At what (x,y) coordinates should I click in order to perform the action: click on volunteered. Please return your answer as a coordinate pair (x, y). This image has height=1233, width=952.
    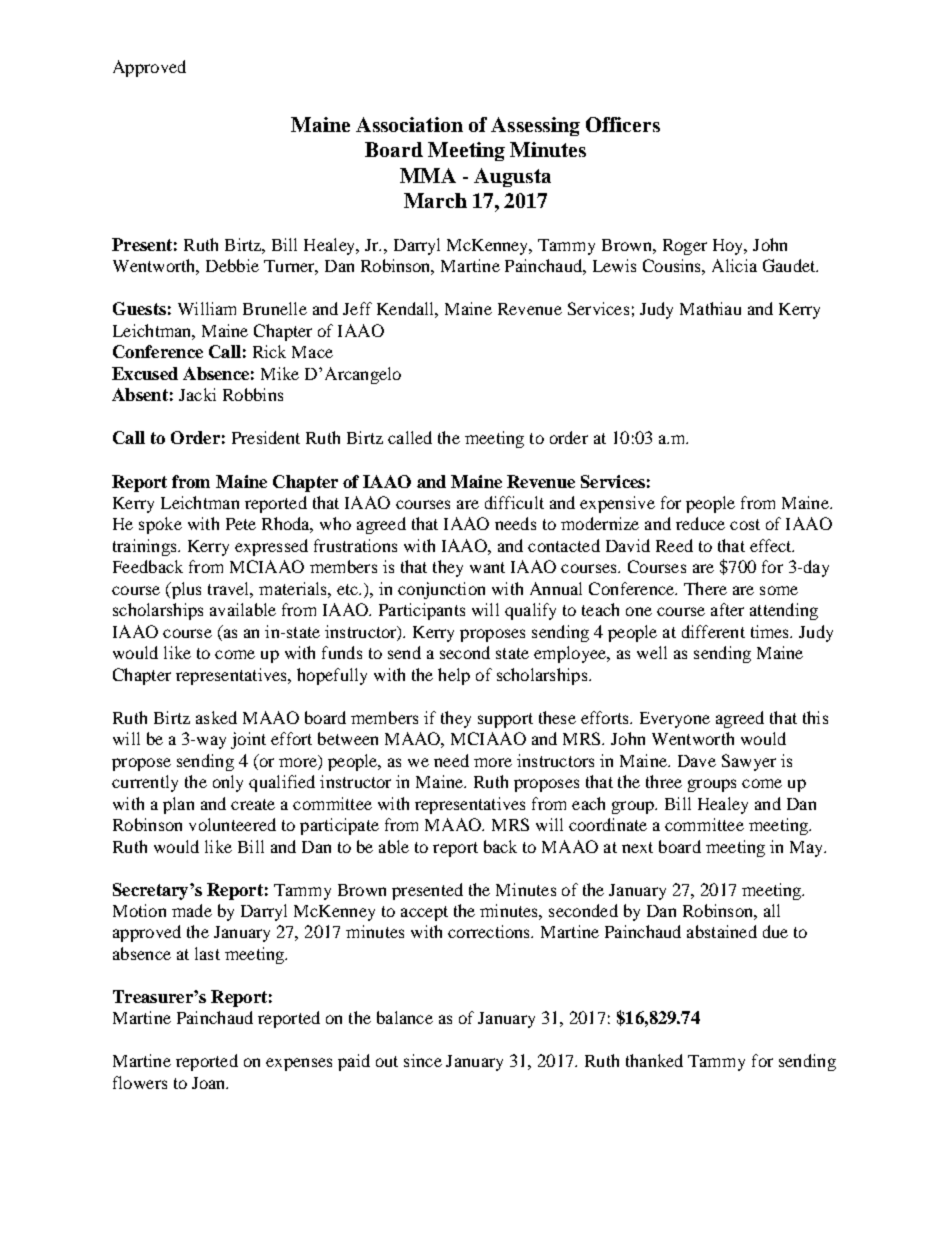
    Looking at the image, I should click on (232, 824).
